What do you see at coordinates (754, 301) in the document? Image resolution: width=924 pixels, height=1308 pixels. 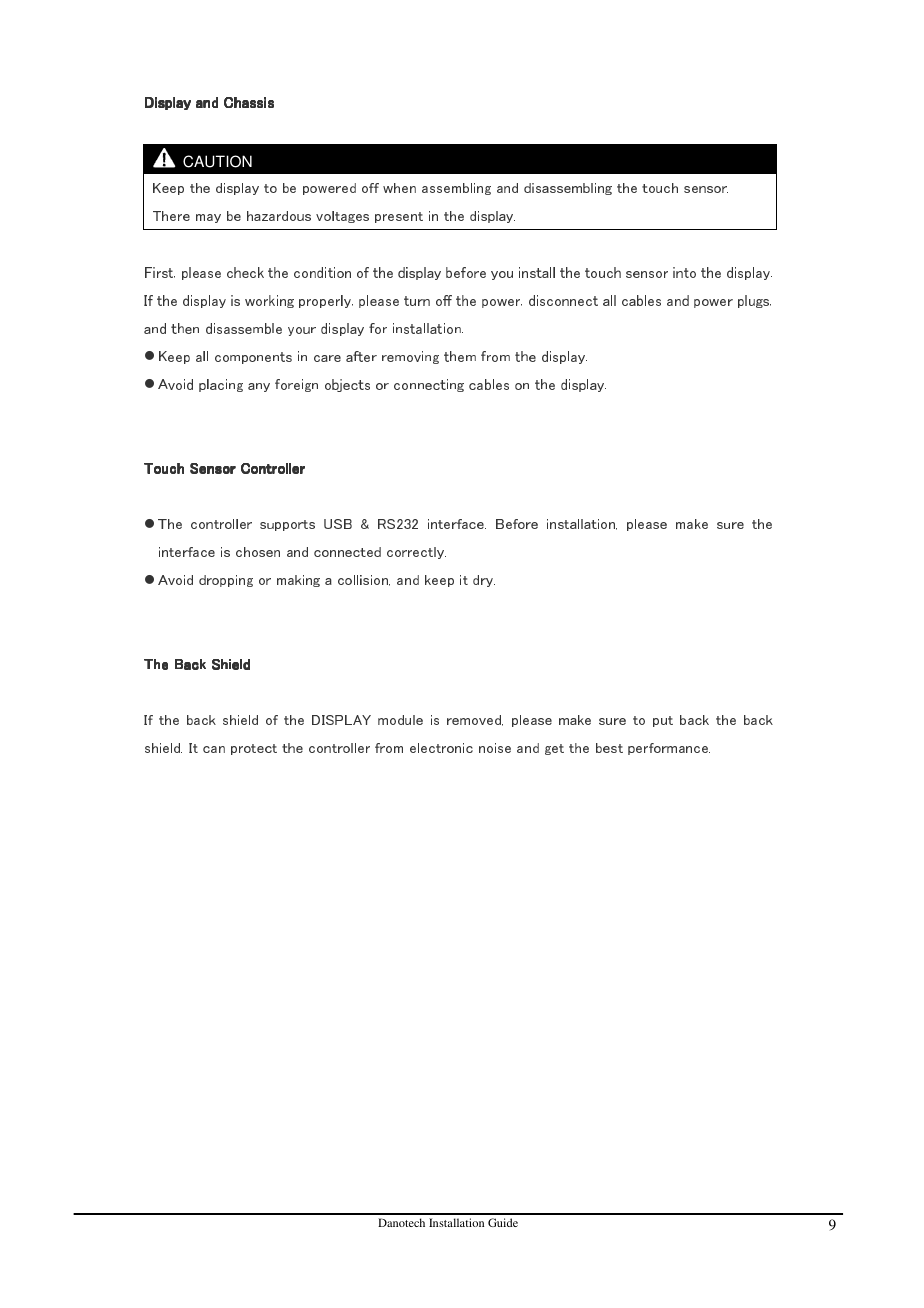 I see `plugs` at bounding box center [754, 301].
